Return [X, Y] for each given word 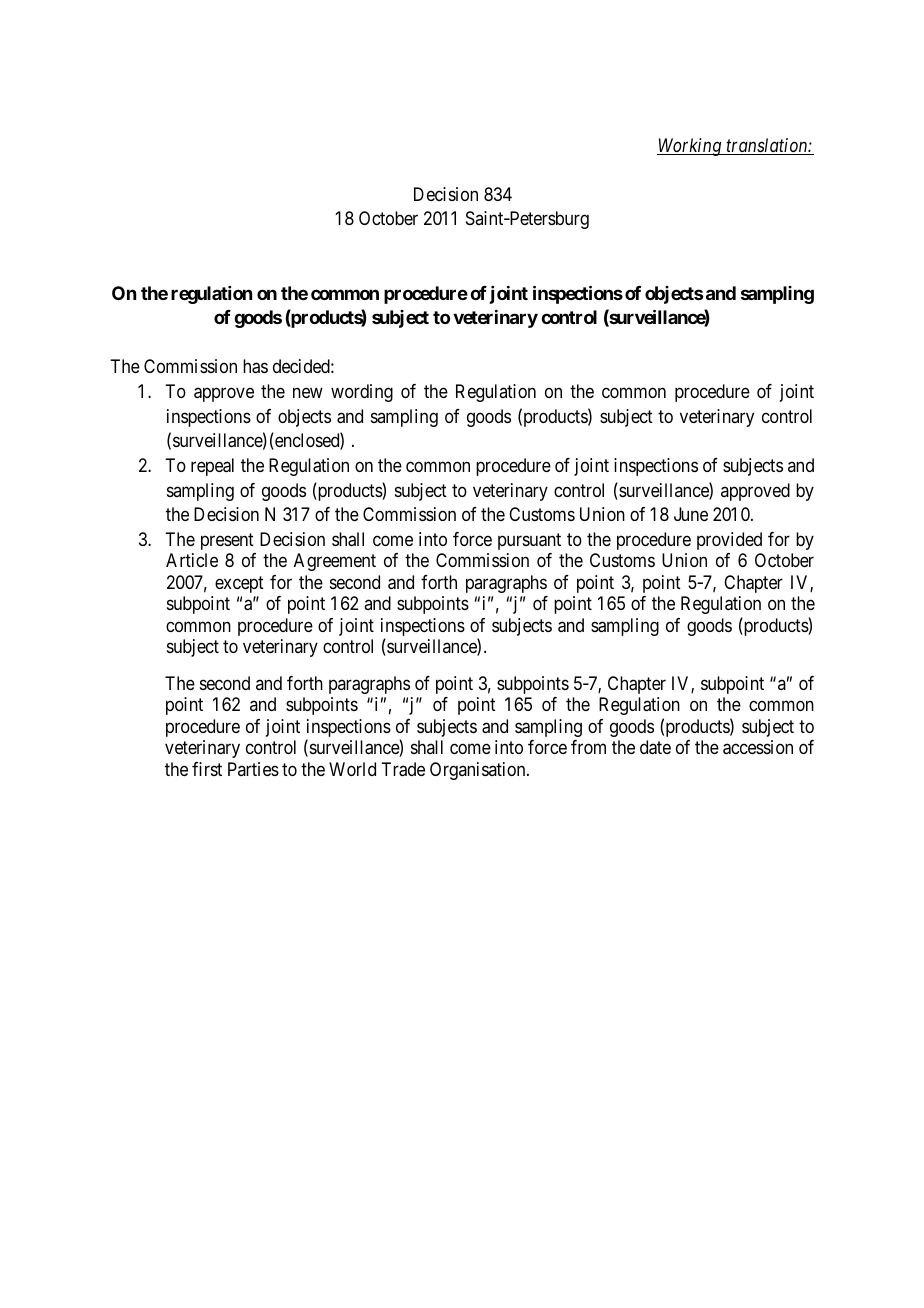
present [227, 541]
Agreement [335, 562]
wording [362, 393]
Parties [253, 769]
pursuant [529, 541]
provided [729, 541]
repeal [212, 467]
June [691, 514]
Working [690, 147]
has [255, 366]
